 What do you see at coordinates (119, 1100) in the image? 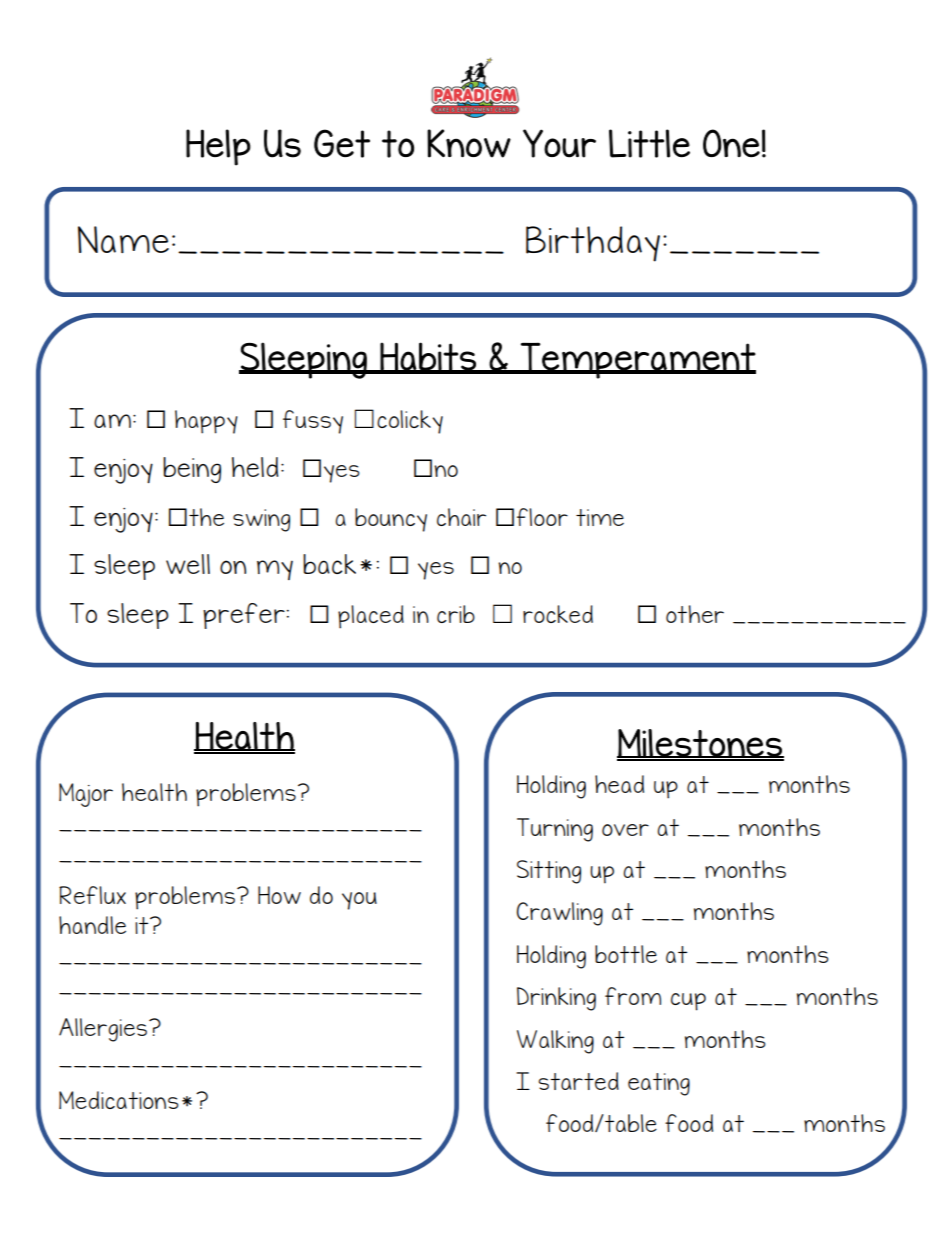
I see `Medications` at bounding box center [119, 1100].
